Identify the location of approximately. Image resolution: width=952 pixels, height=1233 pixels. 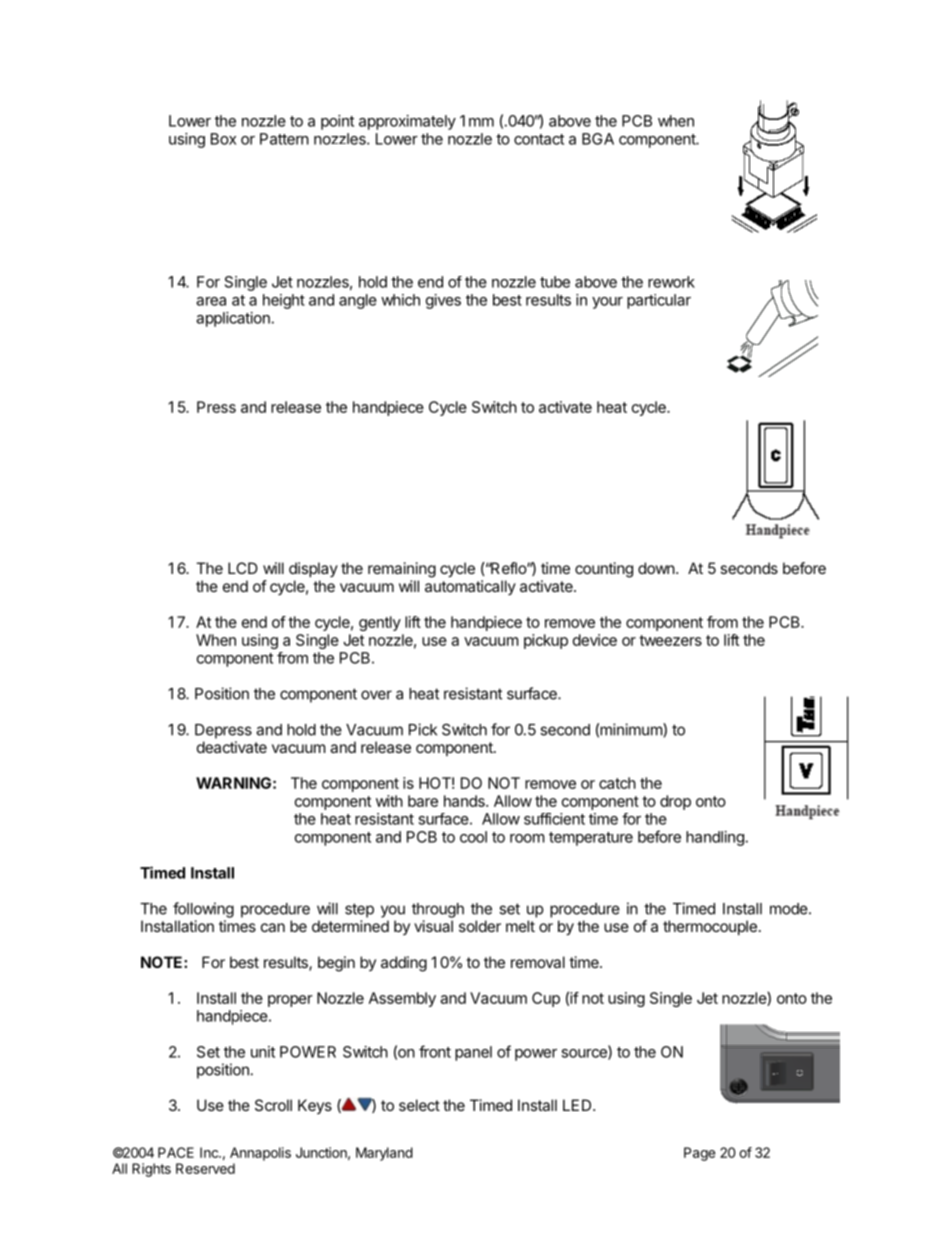
(407, 122).
